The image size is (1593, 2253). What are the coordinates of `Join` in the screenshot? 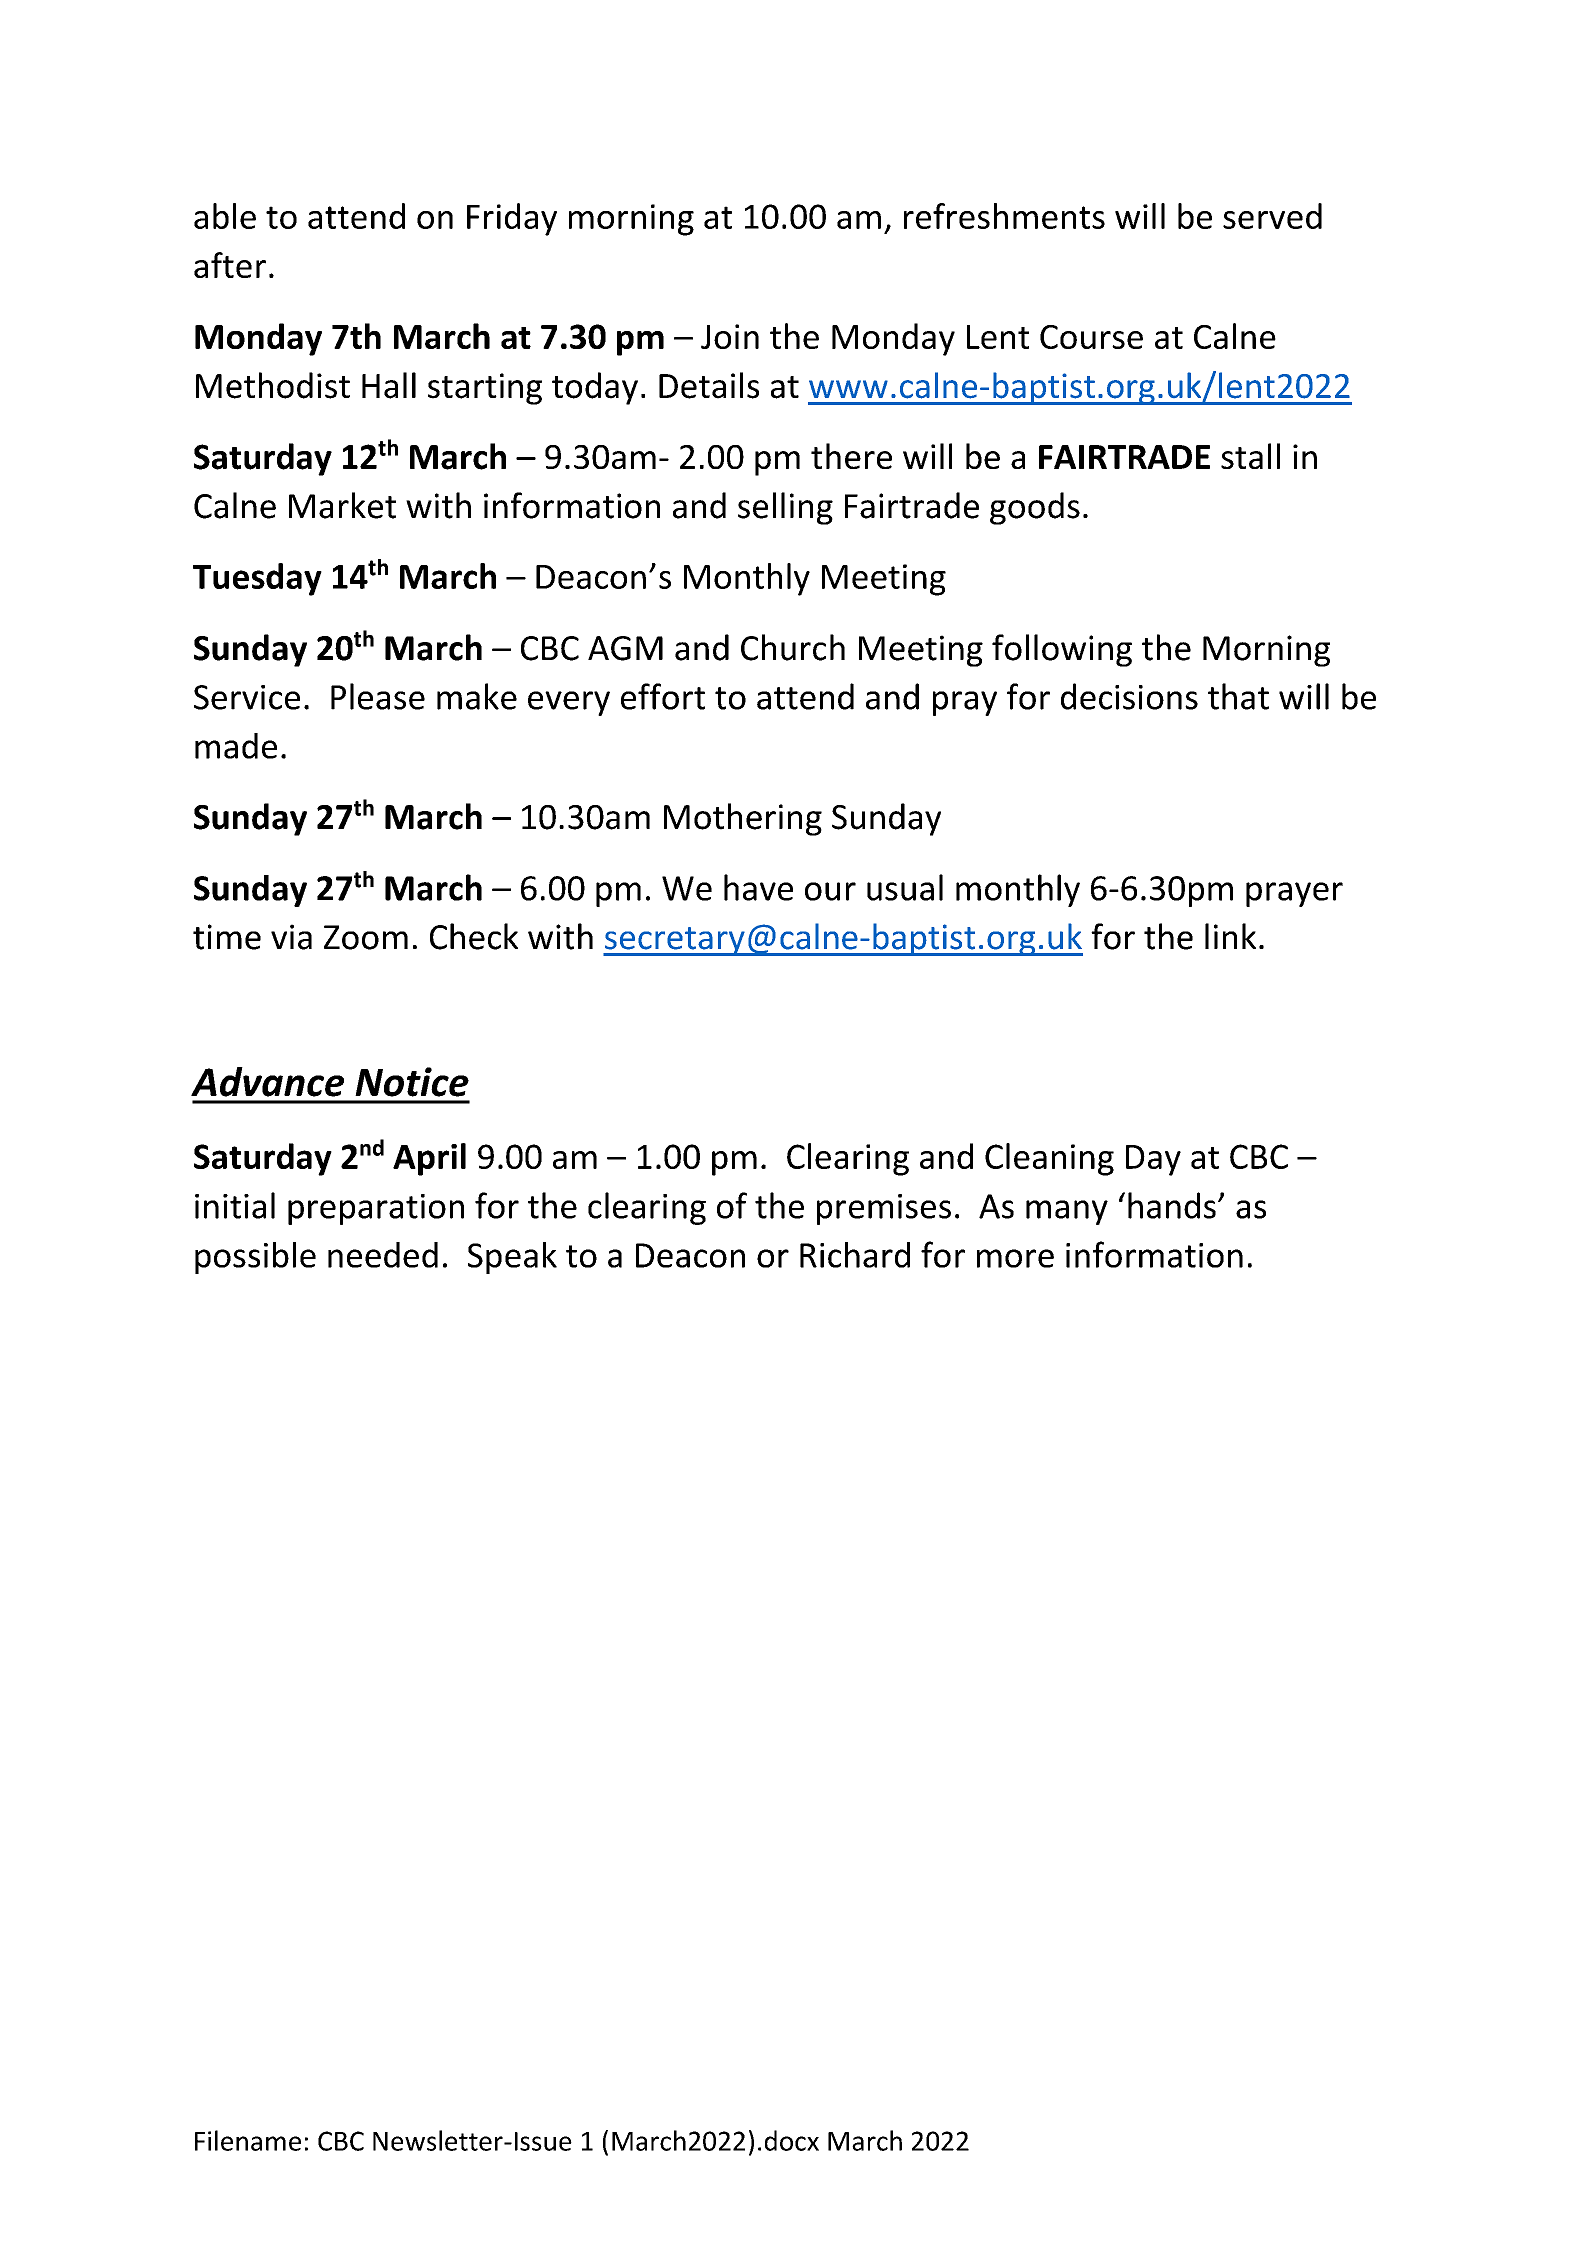 It's located at (730, 336).
